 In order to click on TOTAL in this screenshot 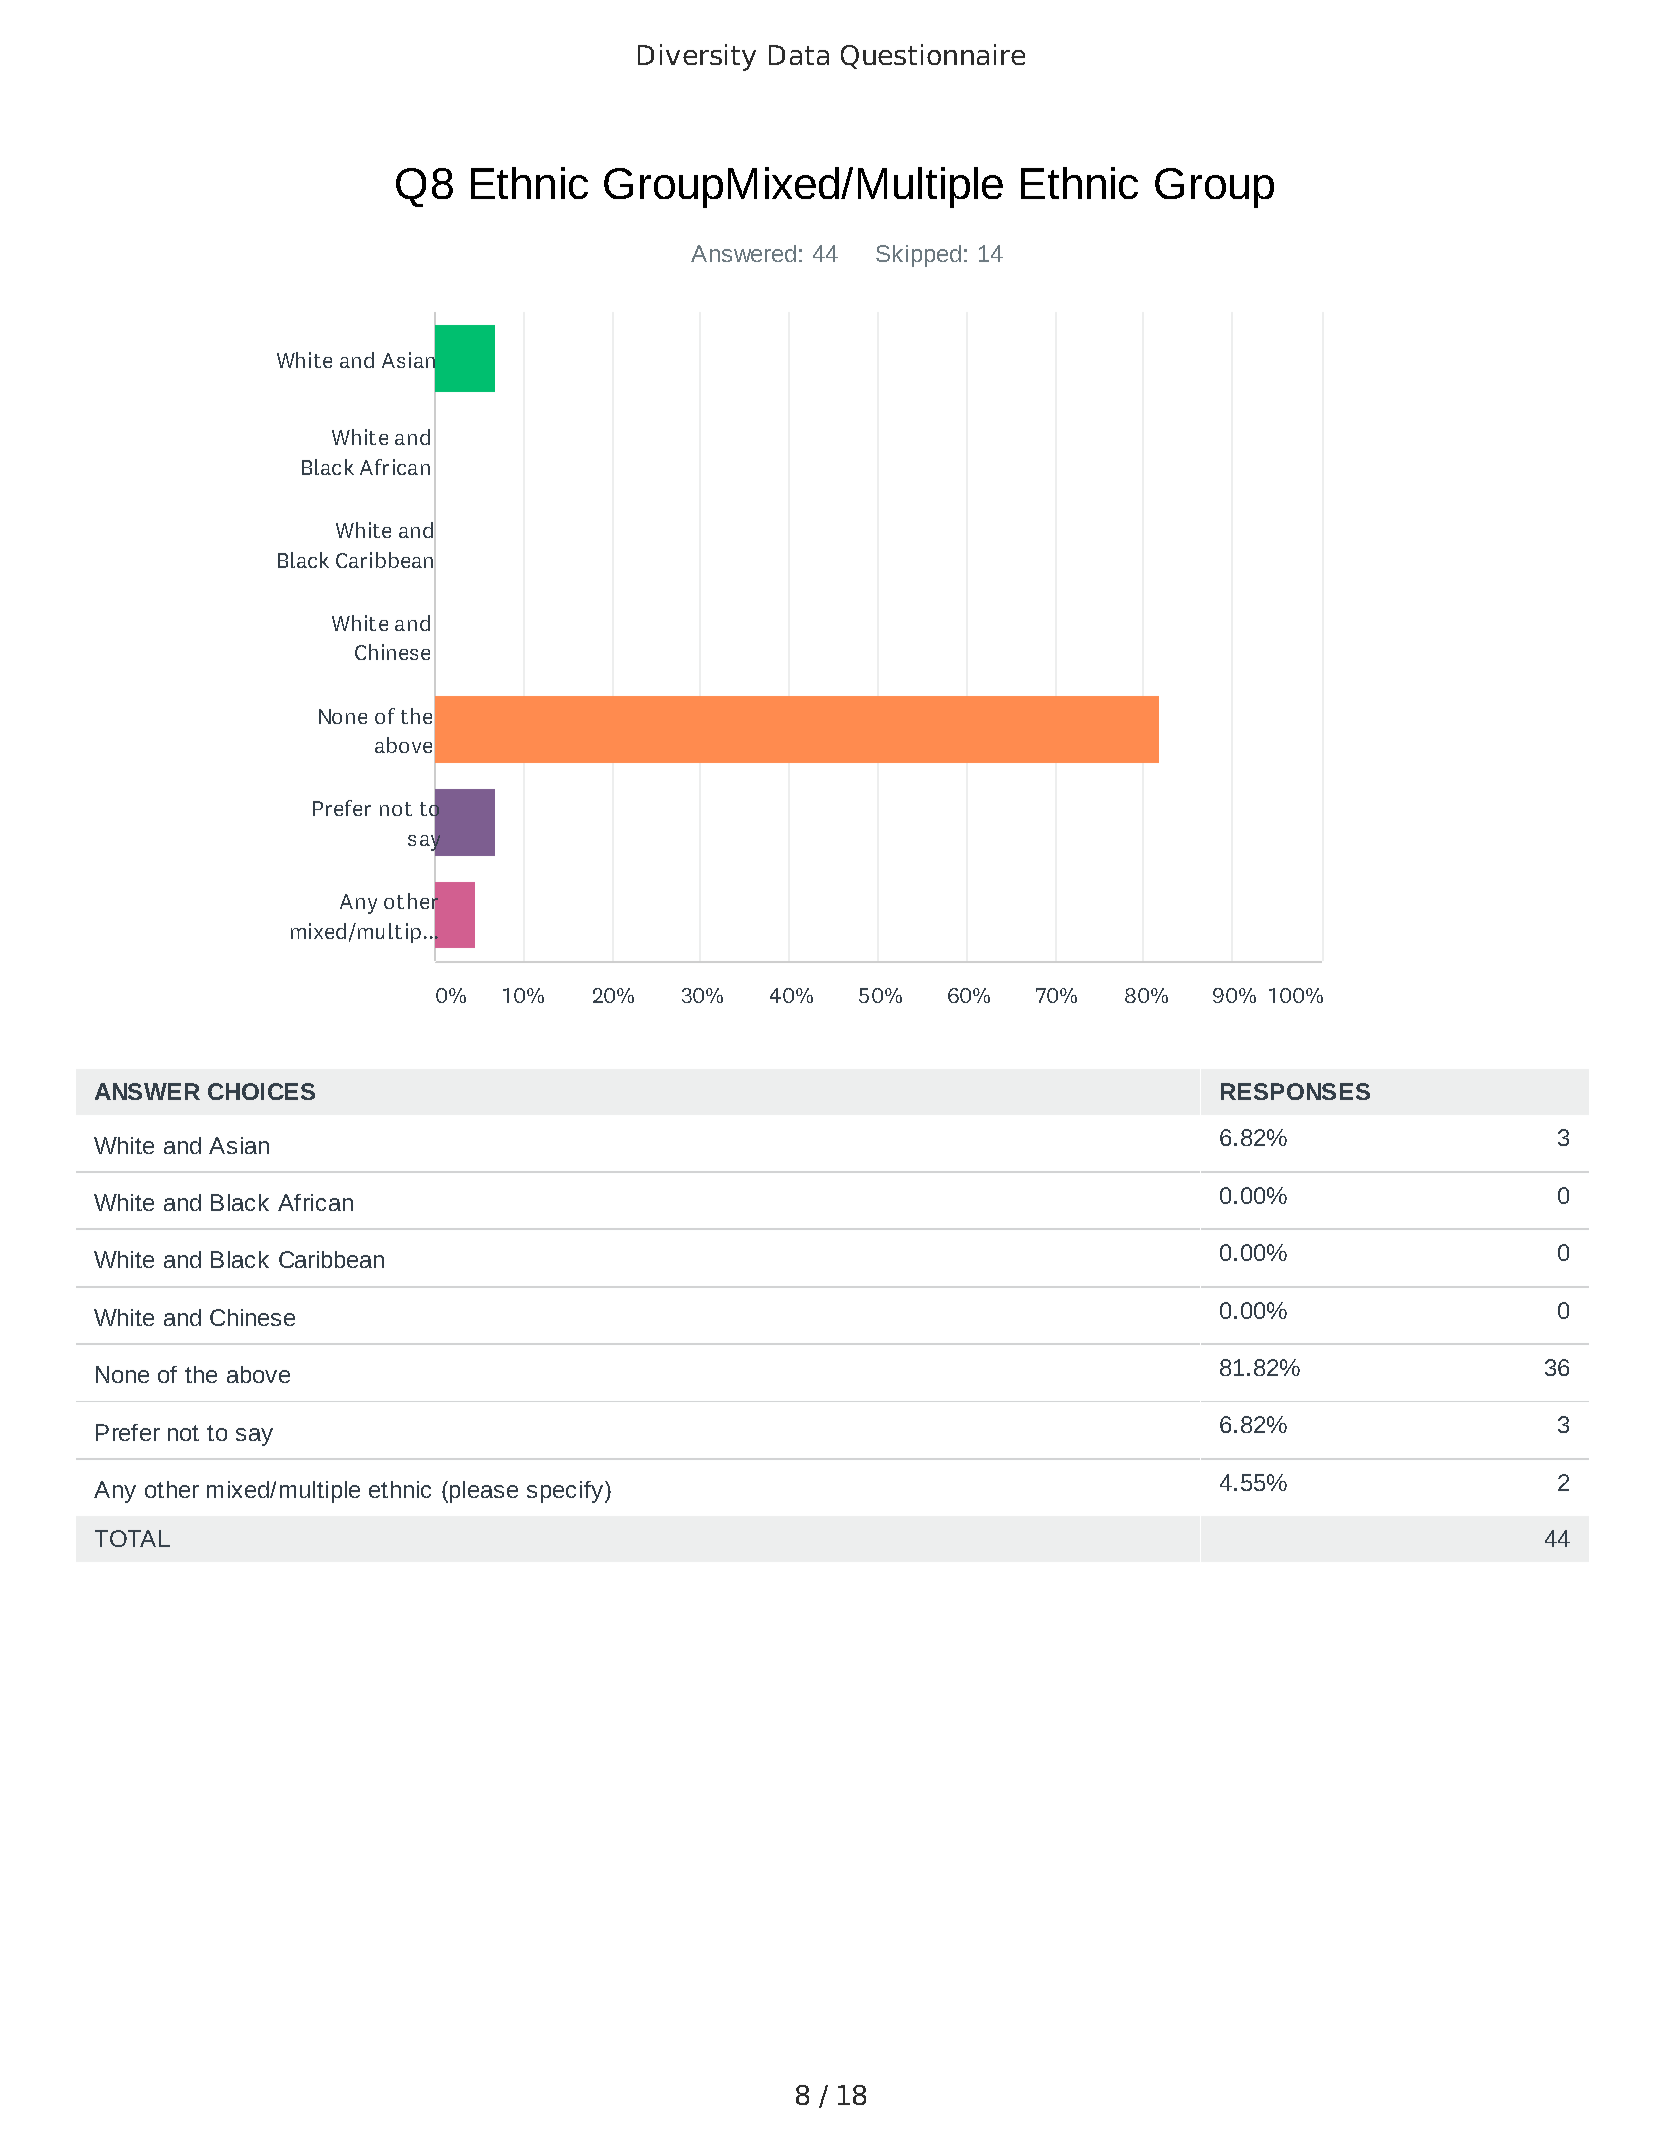, I will do `click(132, 1538)`.
